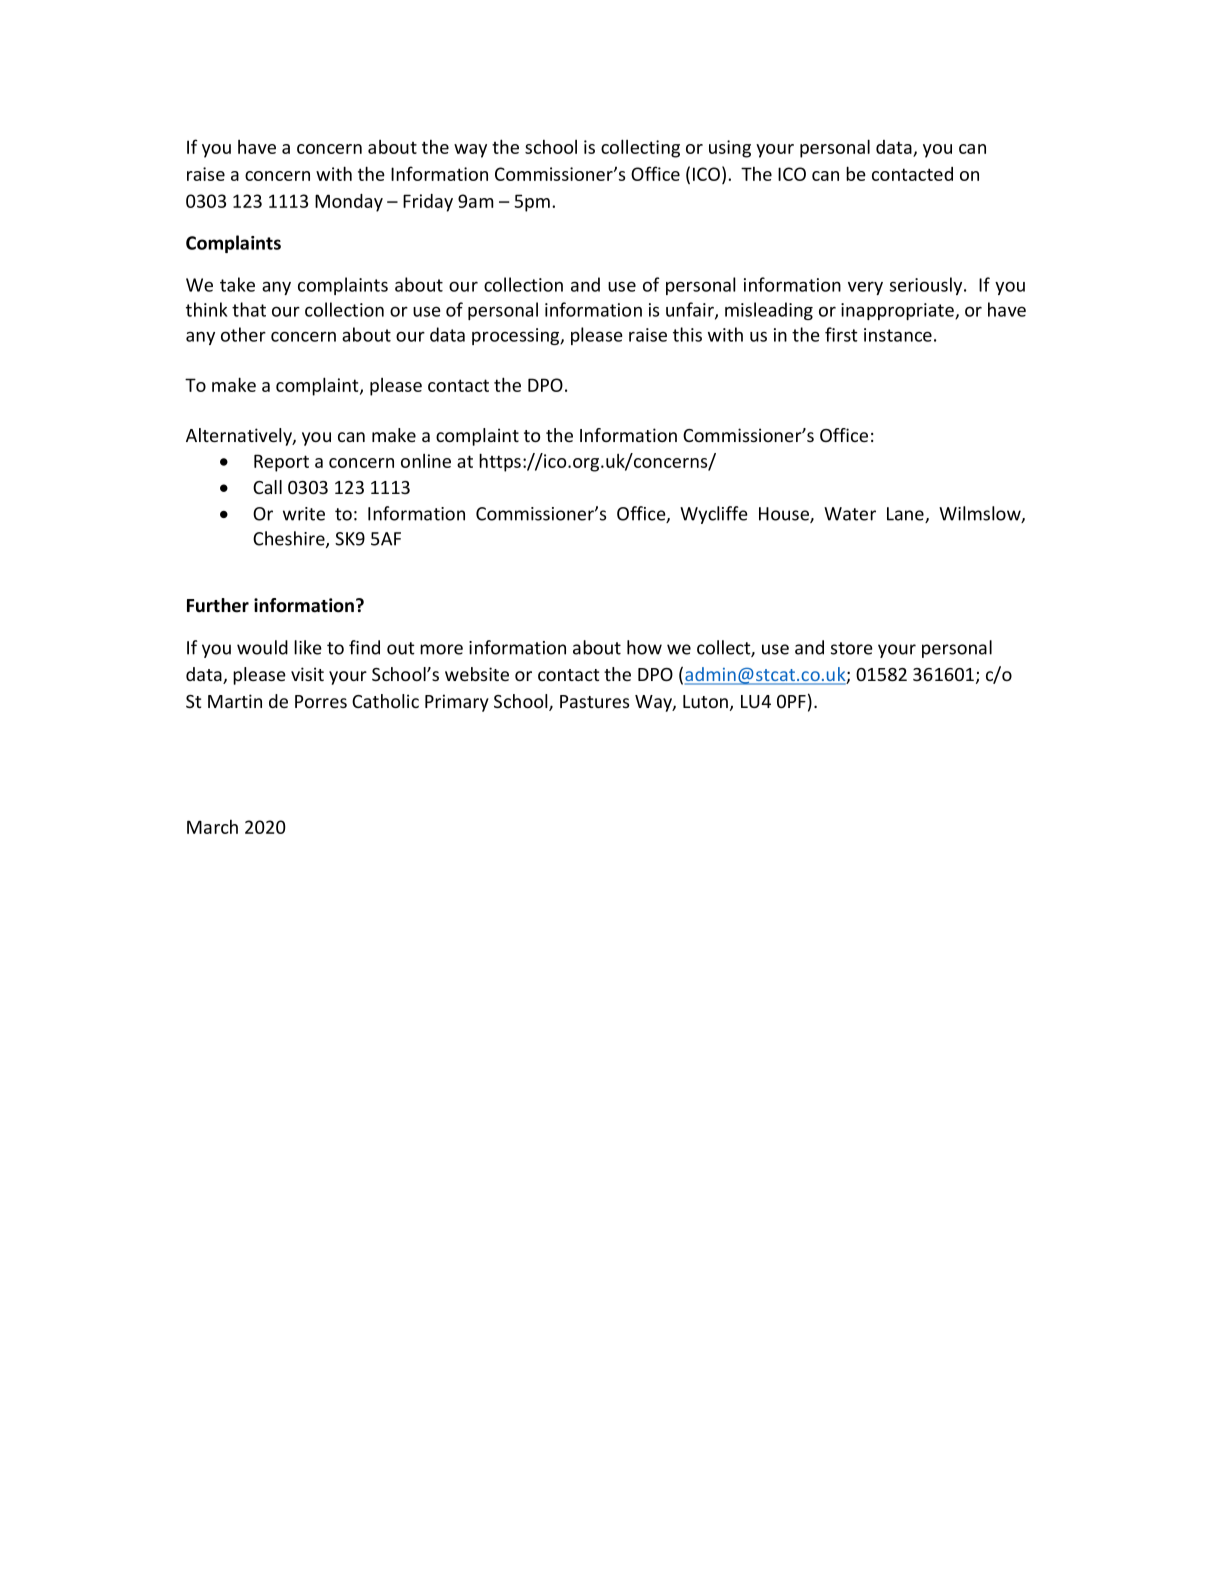 This image has width=1214, height=1571. What do you see at coordinates (349, 203) in the image?
I see `Monday` at bounding box center [349, 203].
